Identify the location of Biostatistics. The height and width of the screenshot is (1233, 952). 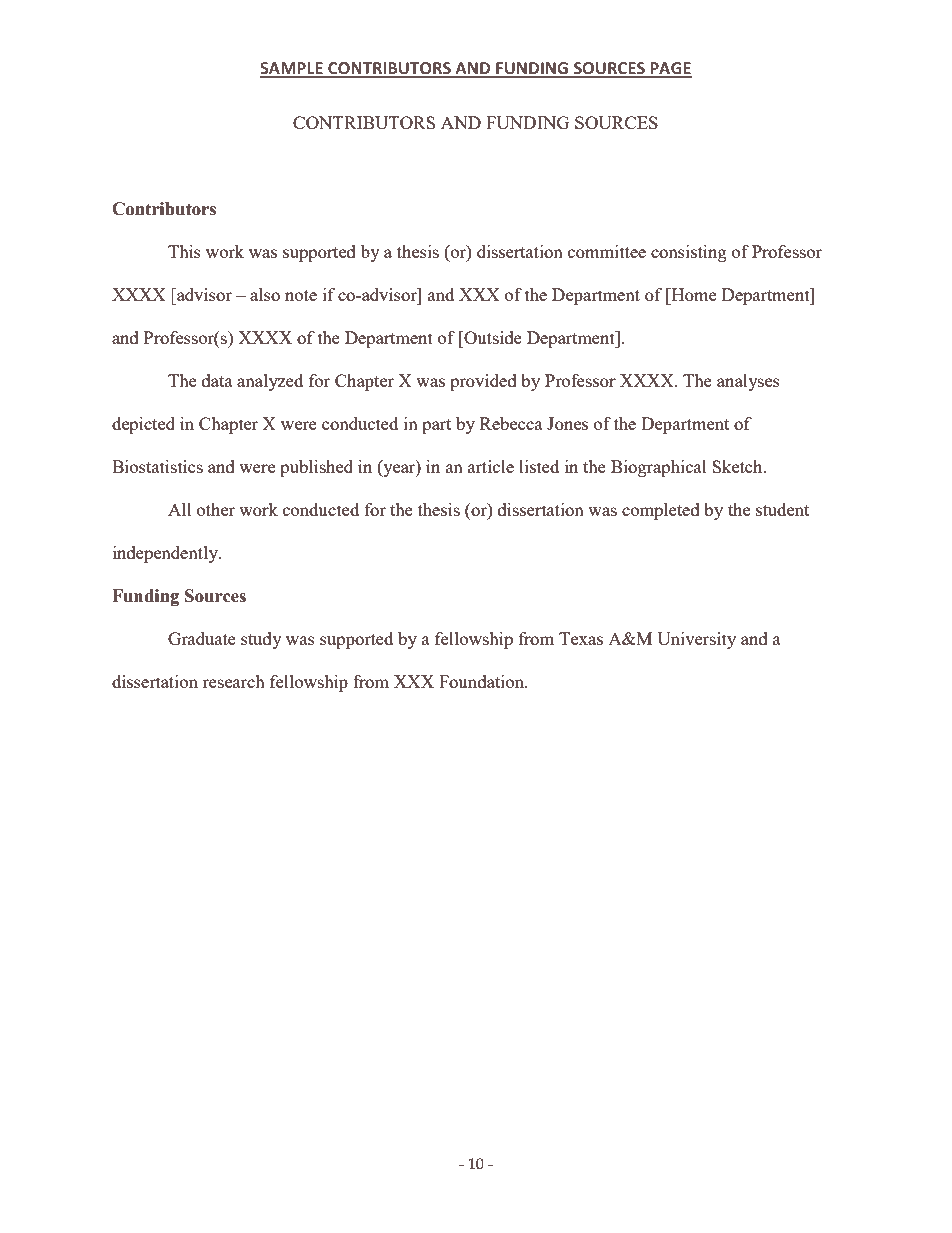
(157, 466).
